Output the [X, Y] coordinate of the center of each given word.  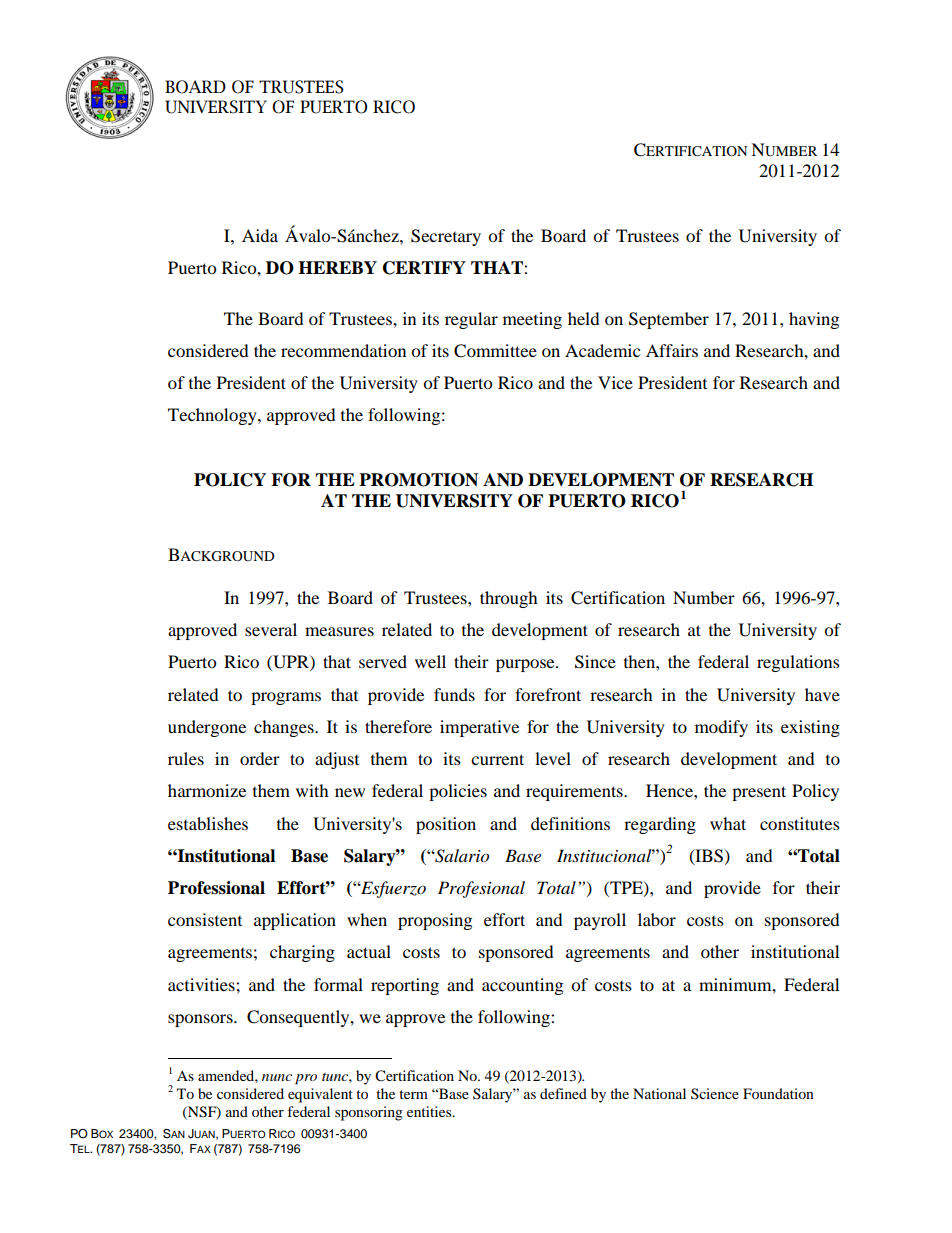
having [814, 320]
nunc [277, 1077]
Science [715, 1094]
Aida [260, 235]
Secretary [446, 237]
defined [563, 1093]
